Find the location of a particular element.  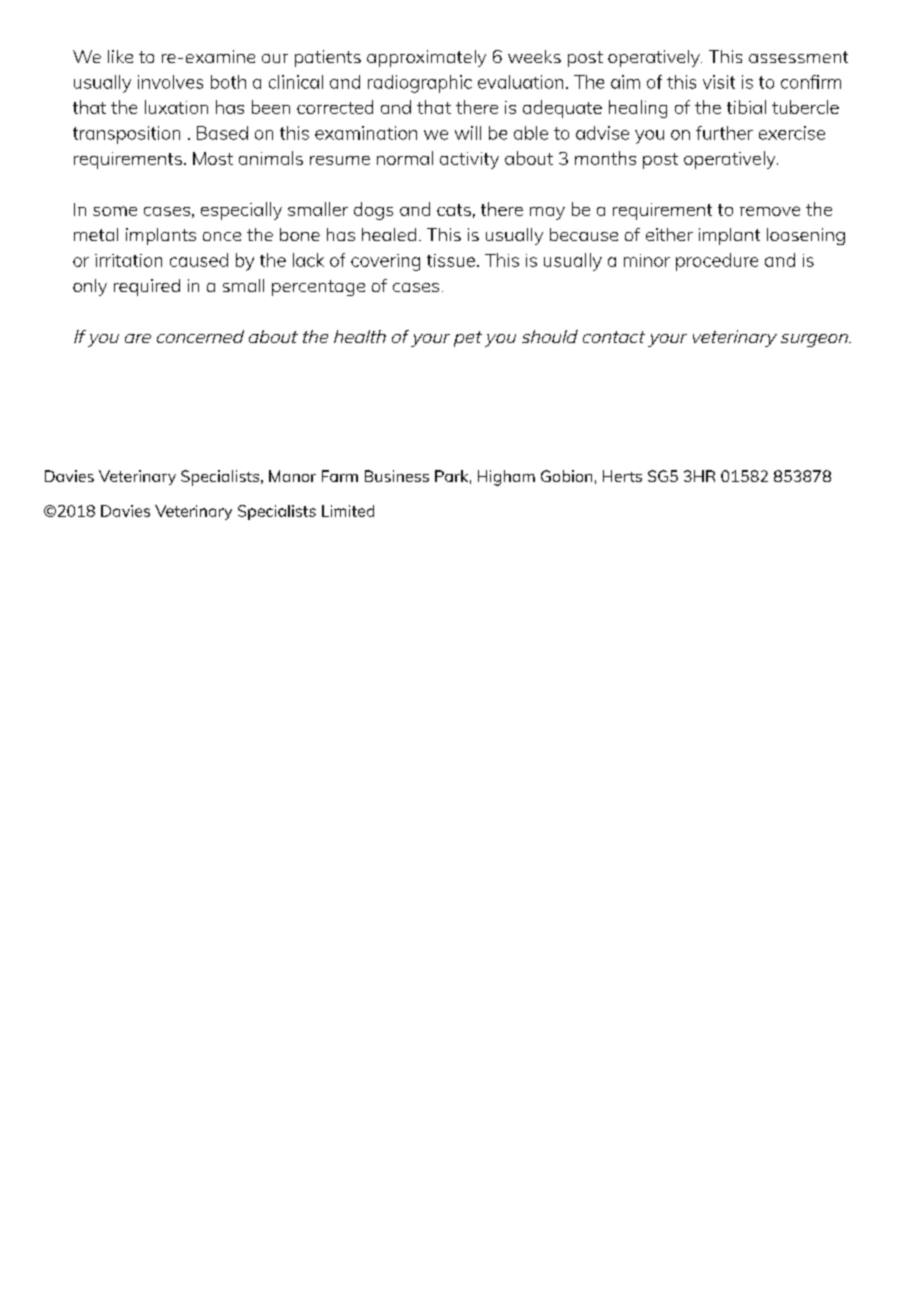

remove is located at coordinates (770, 211).
